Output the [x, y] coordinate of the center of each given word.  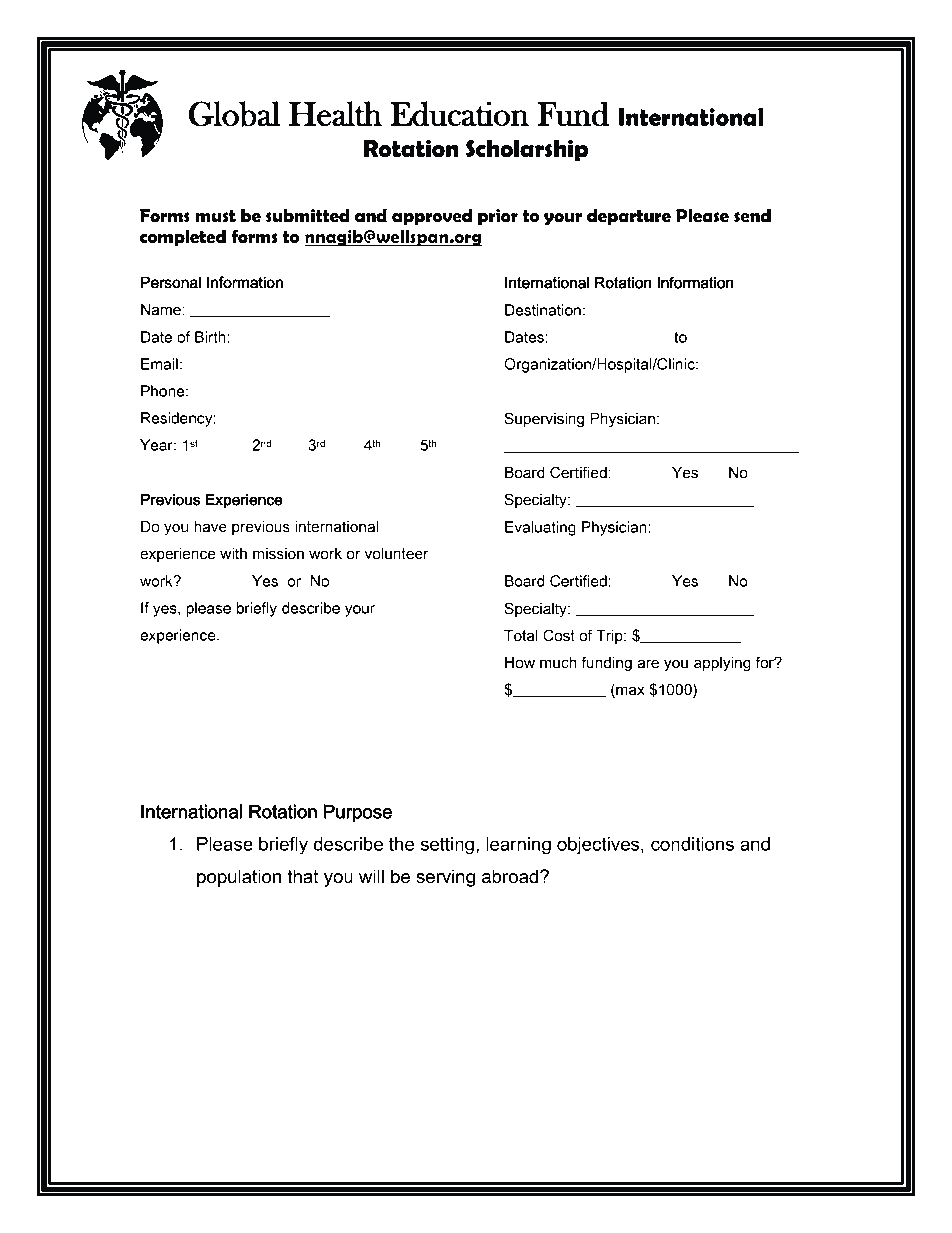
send [752, 216]
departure [629, 217]
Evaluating [540, 528]
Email [159, 364]
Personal [171, 282]
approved [432, 217]
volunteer [397, 554]
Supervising [544, 419]
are [648, 664]
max [629, 691]
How [520, 663]
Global [234, 114]
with [233, 554]
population [239, 878]
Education [459, 114]
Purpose [358, 813]
